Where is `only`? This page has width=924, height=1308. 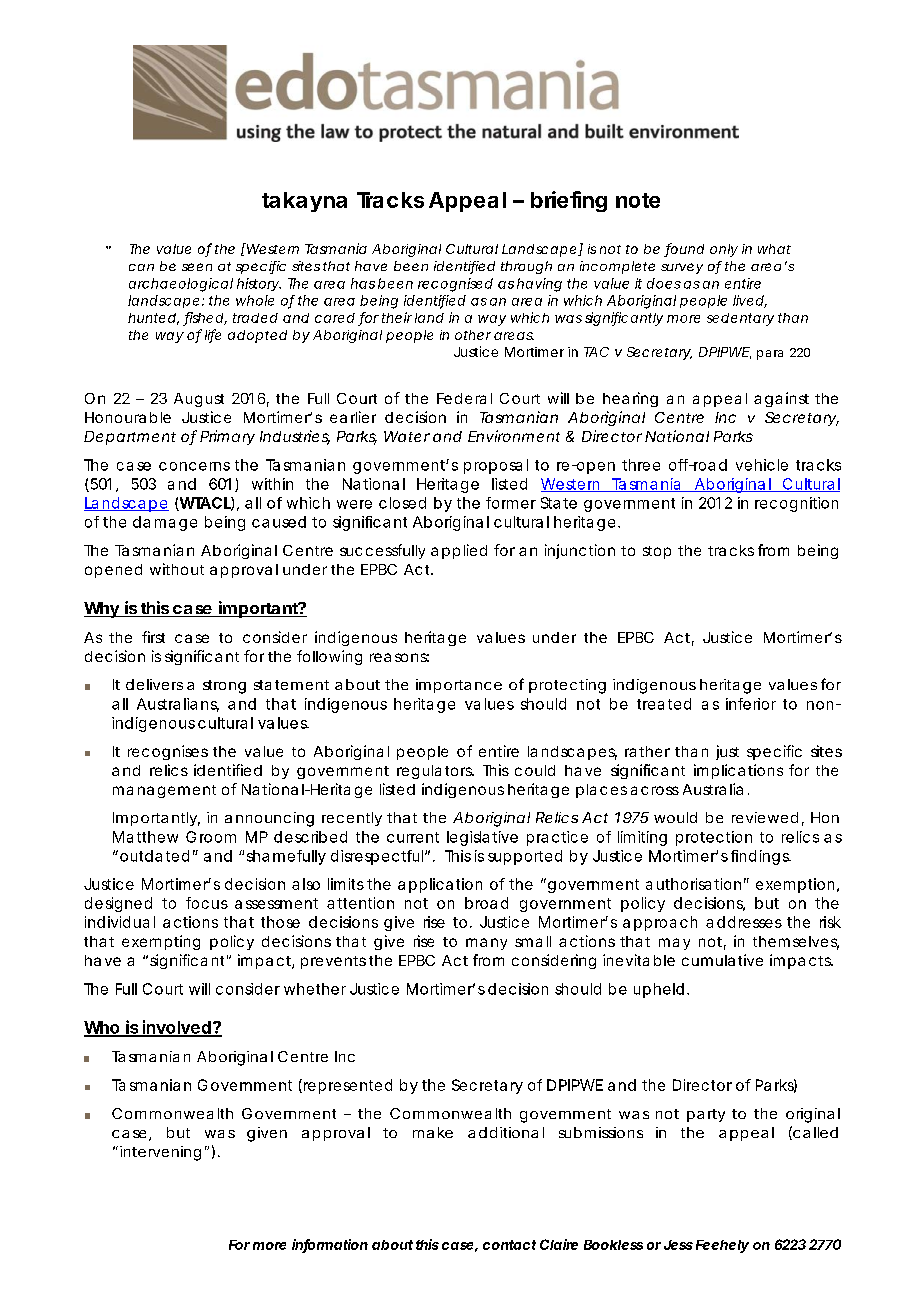
only is located at coordinates (724, 250).
